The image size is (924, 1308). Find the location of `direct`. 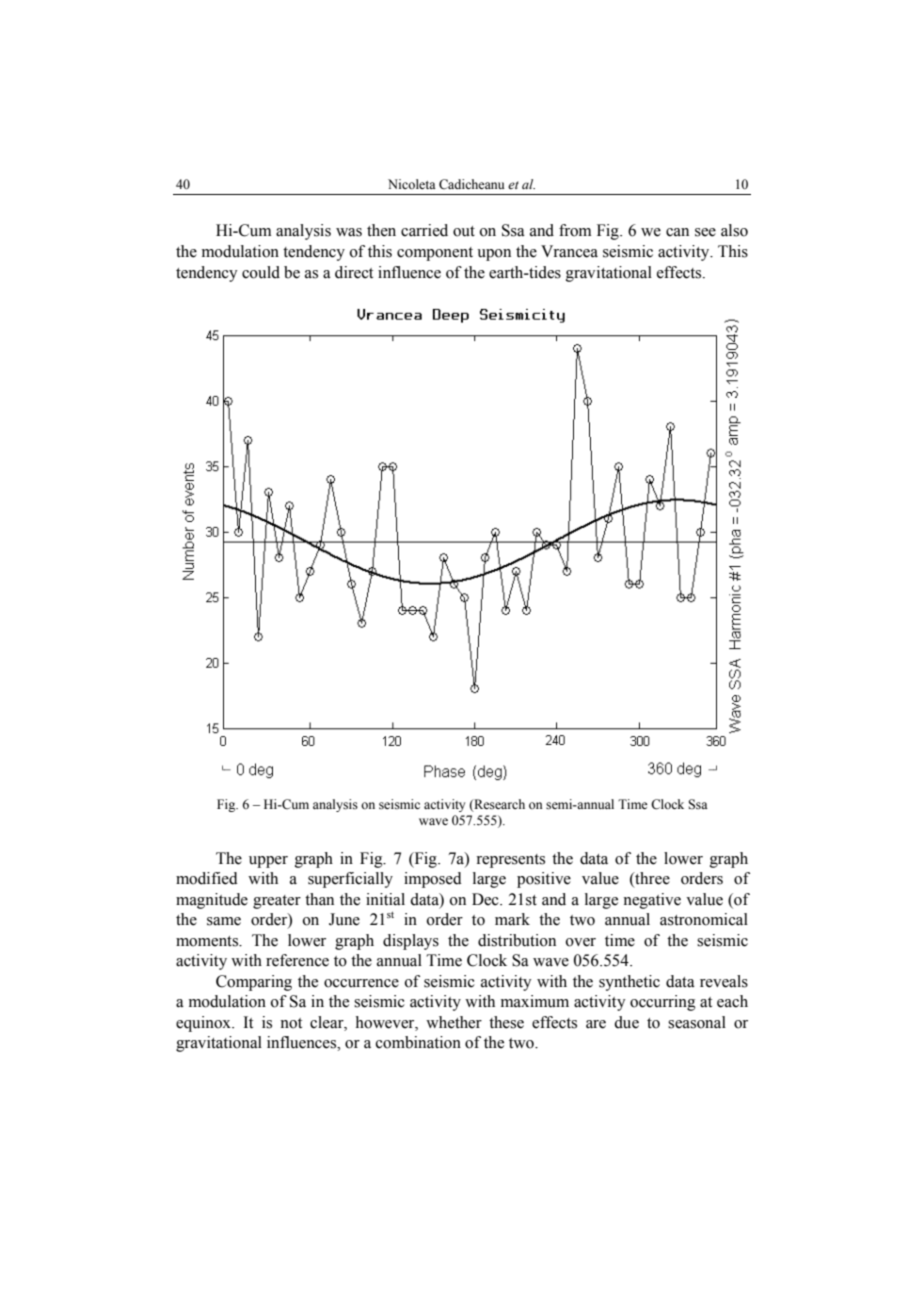

direct is located at coordinates (354, 272).
